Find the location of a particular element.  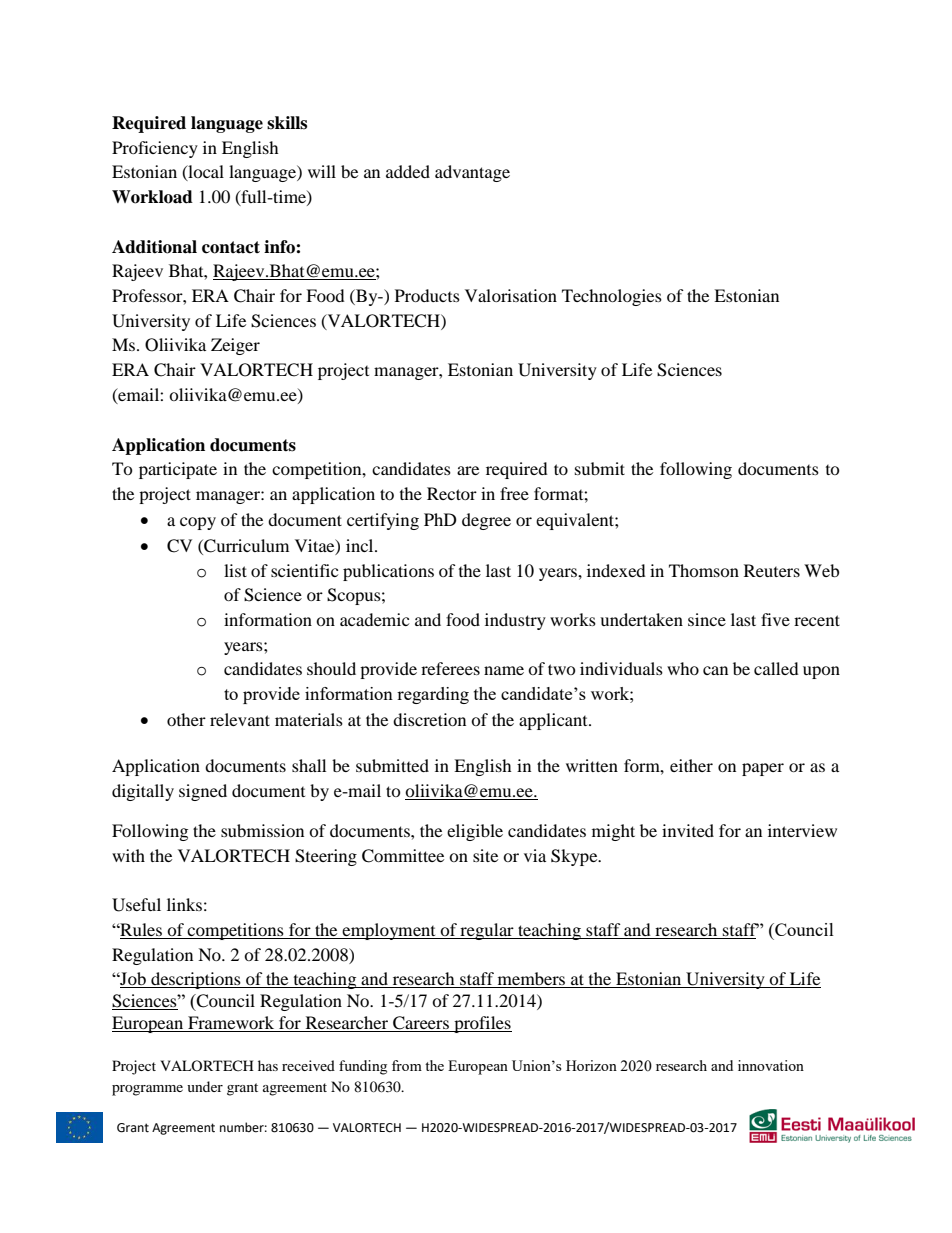

Technologies is located at coordinates (612, 297).
